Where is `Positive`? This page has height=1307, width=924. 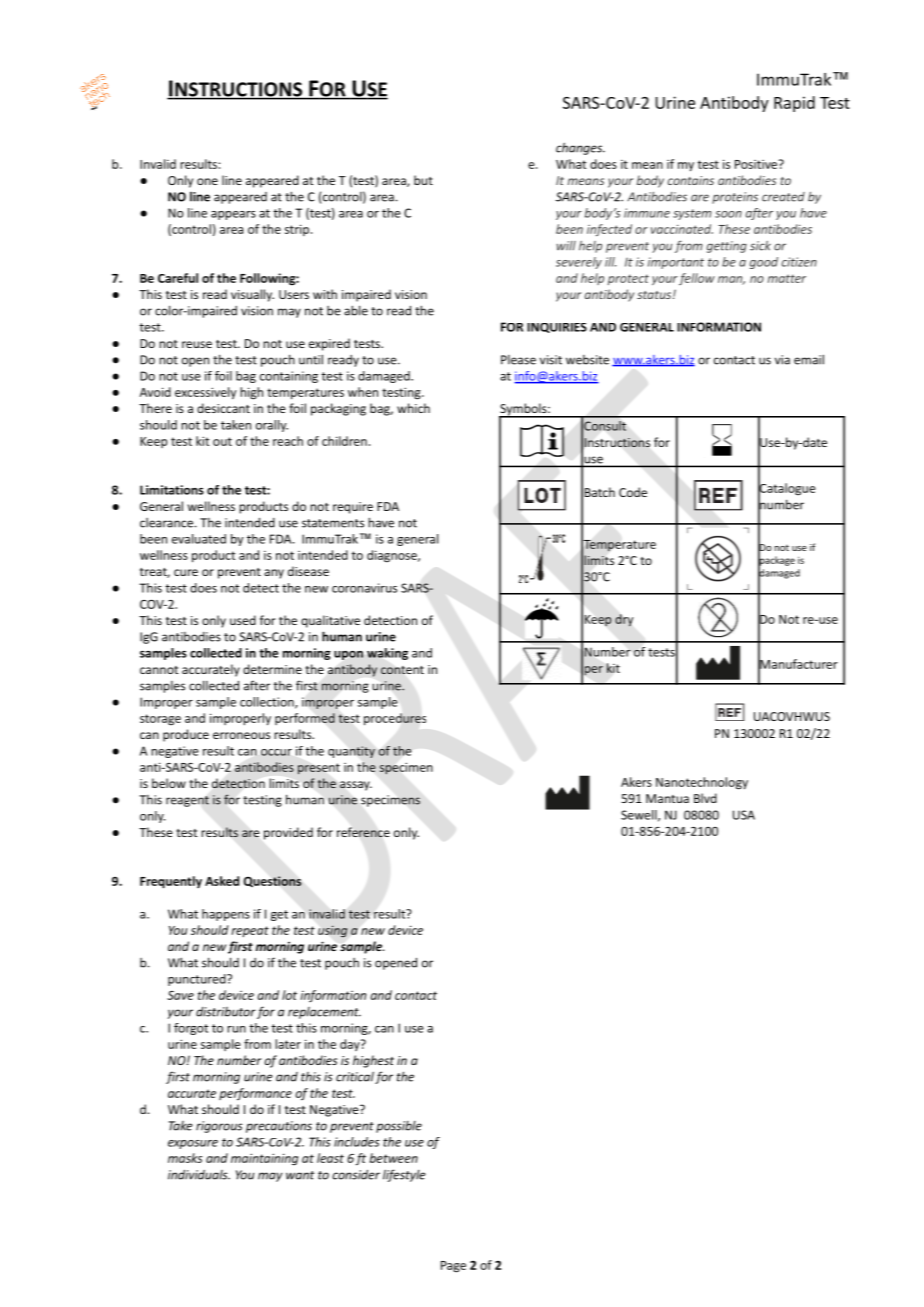 Positive is located at coordinates (757, 164).
